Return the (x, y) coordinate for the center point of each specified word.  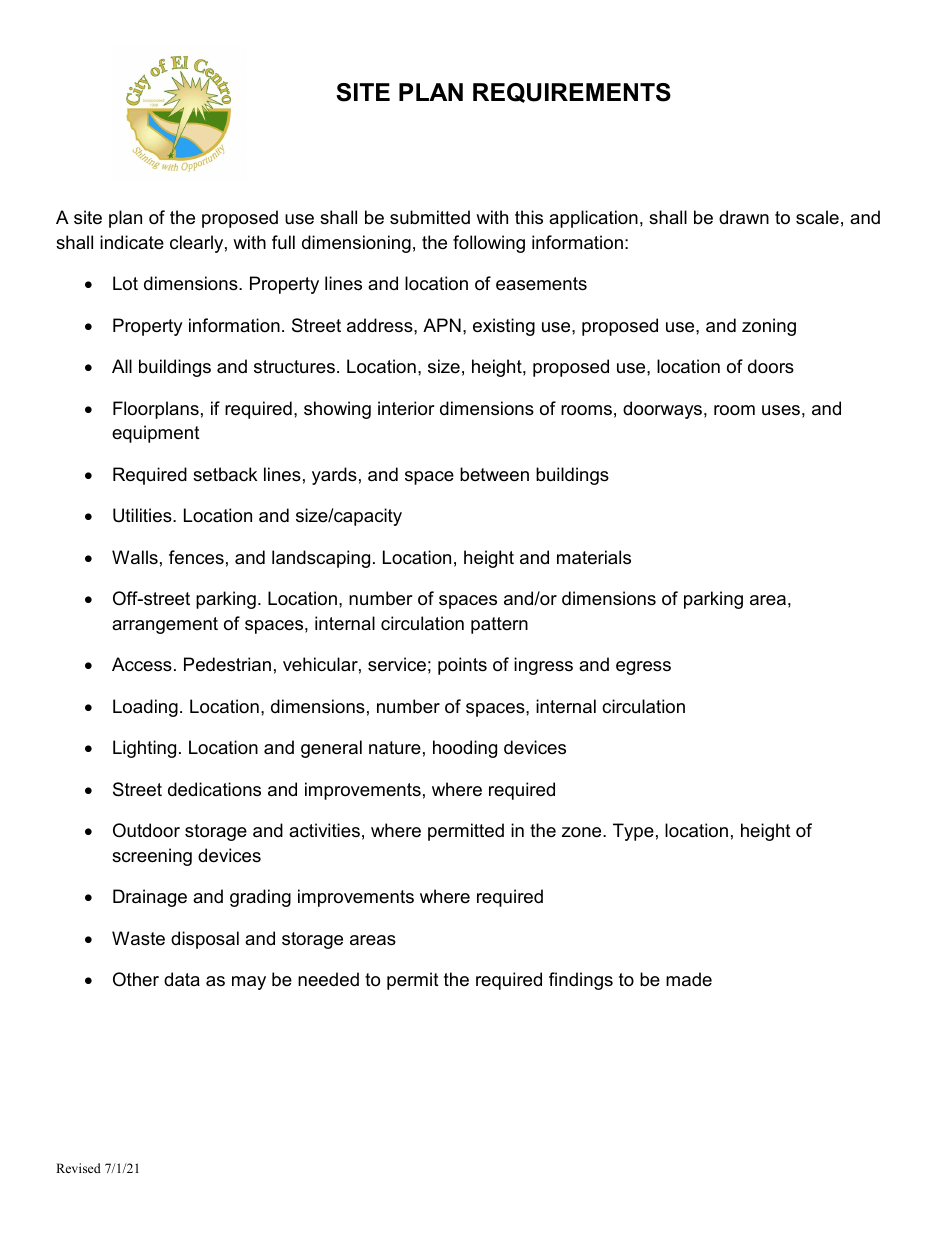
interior (406, 408)
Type (633, 832)
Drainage (150, 898)
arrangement (165, 625)
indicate (132, 242)
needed (328, 979)
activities (324, 830)
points (462, 666)
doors (771, 366)
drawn (744, 217)
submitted (430, 217)
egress (643, 668)
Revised (78, 1168)
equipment (156, 434)
